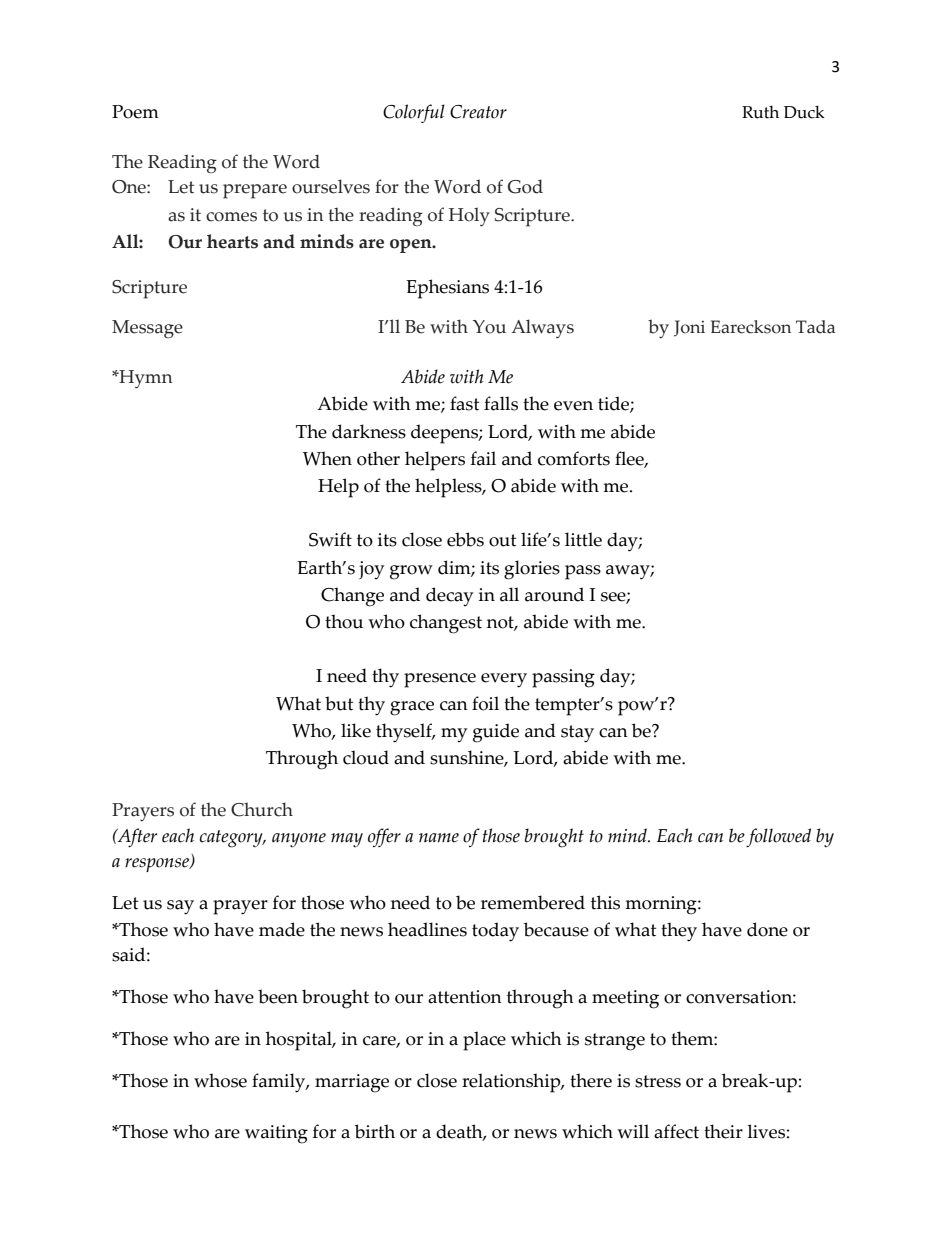  Describe the element at coordinates (574, 458) in the image. I see `comforts` at that location.
